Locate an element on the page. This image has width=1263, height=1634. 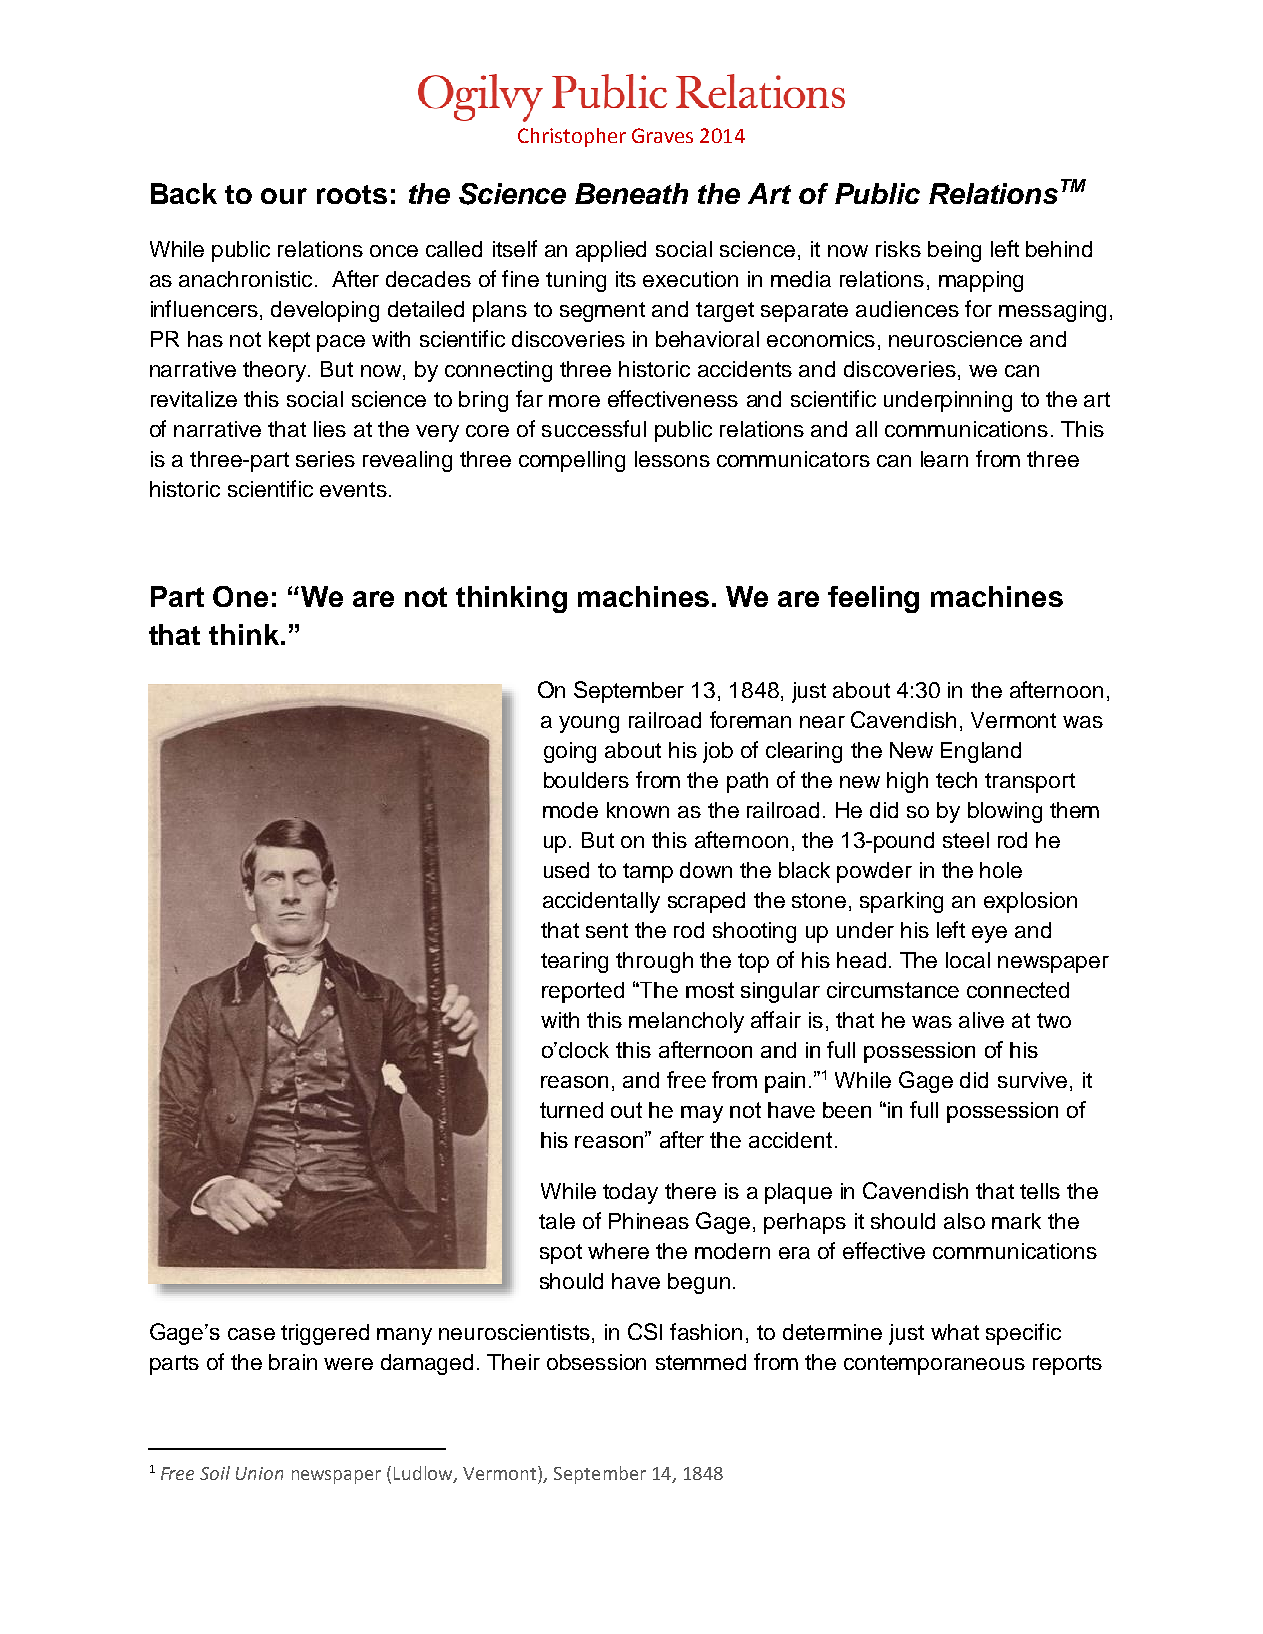
being is located at coordinates (954, 251).
